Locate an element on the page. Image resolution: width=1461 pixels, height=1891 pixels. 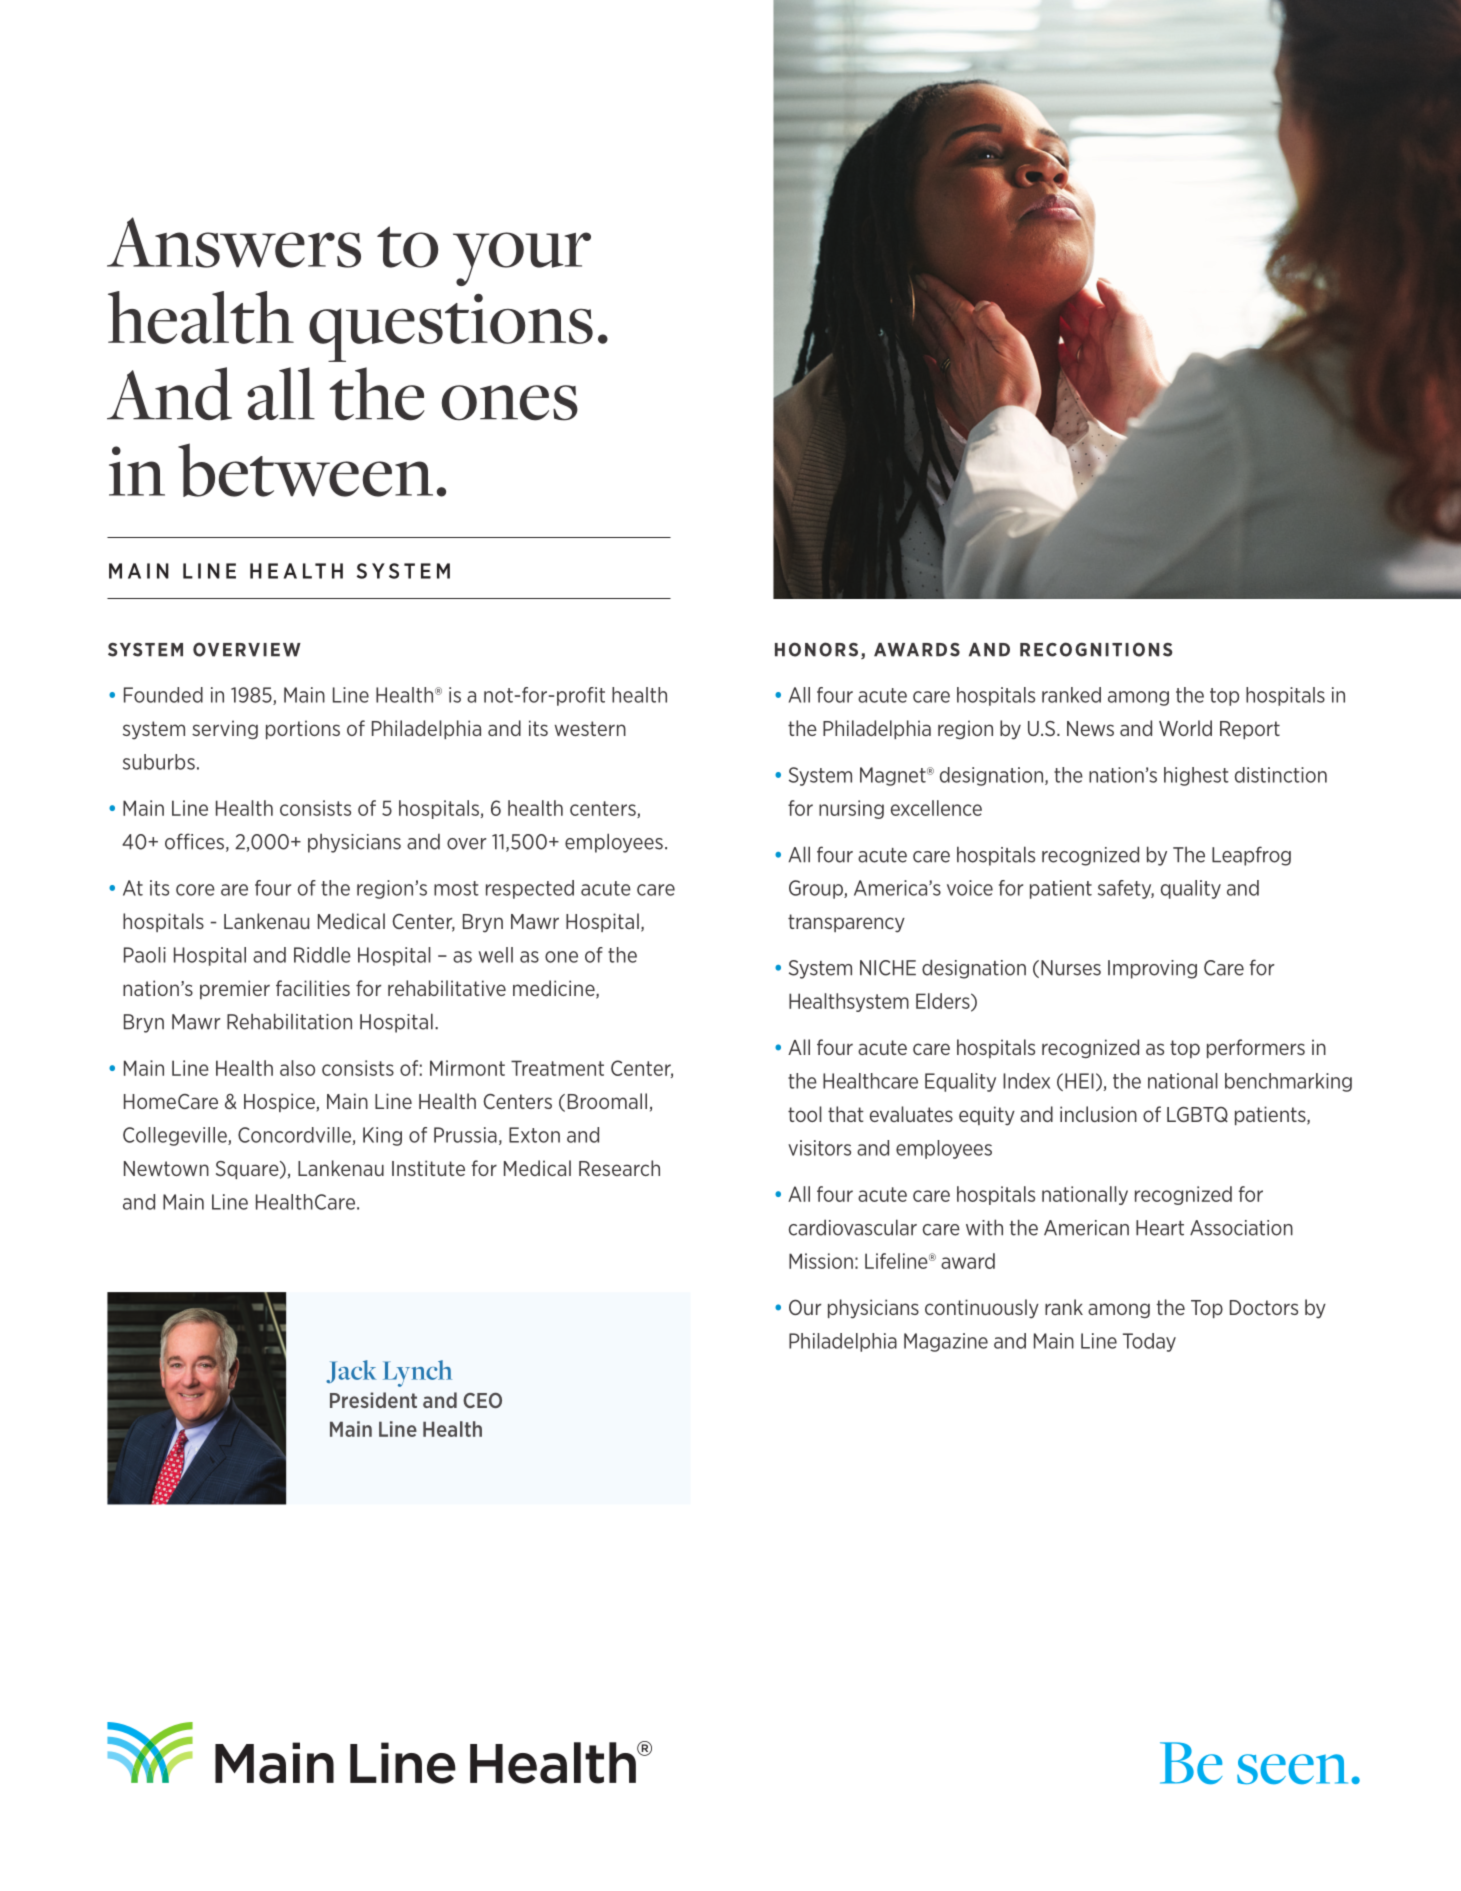
transparency is located at coordinates (846, 923).
